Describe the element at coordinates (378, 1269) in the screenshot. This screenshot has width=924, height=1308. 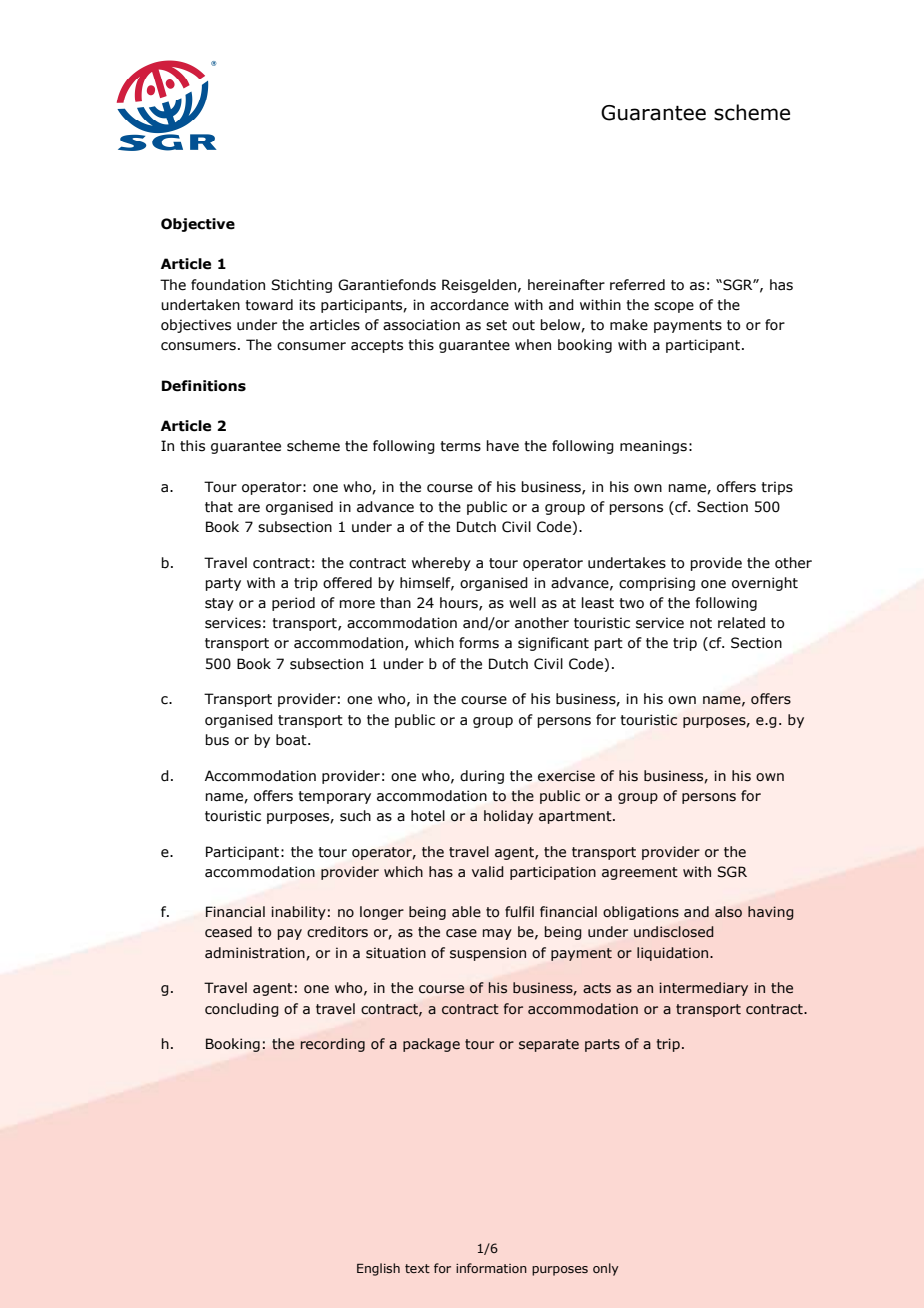
I see `English` at that location.
